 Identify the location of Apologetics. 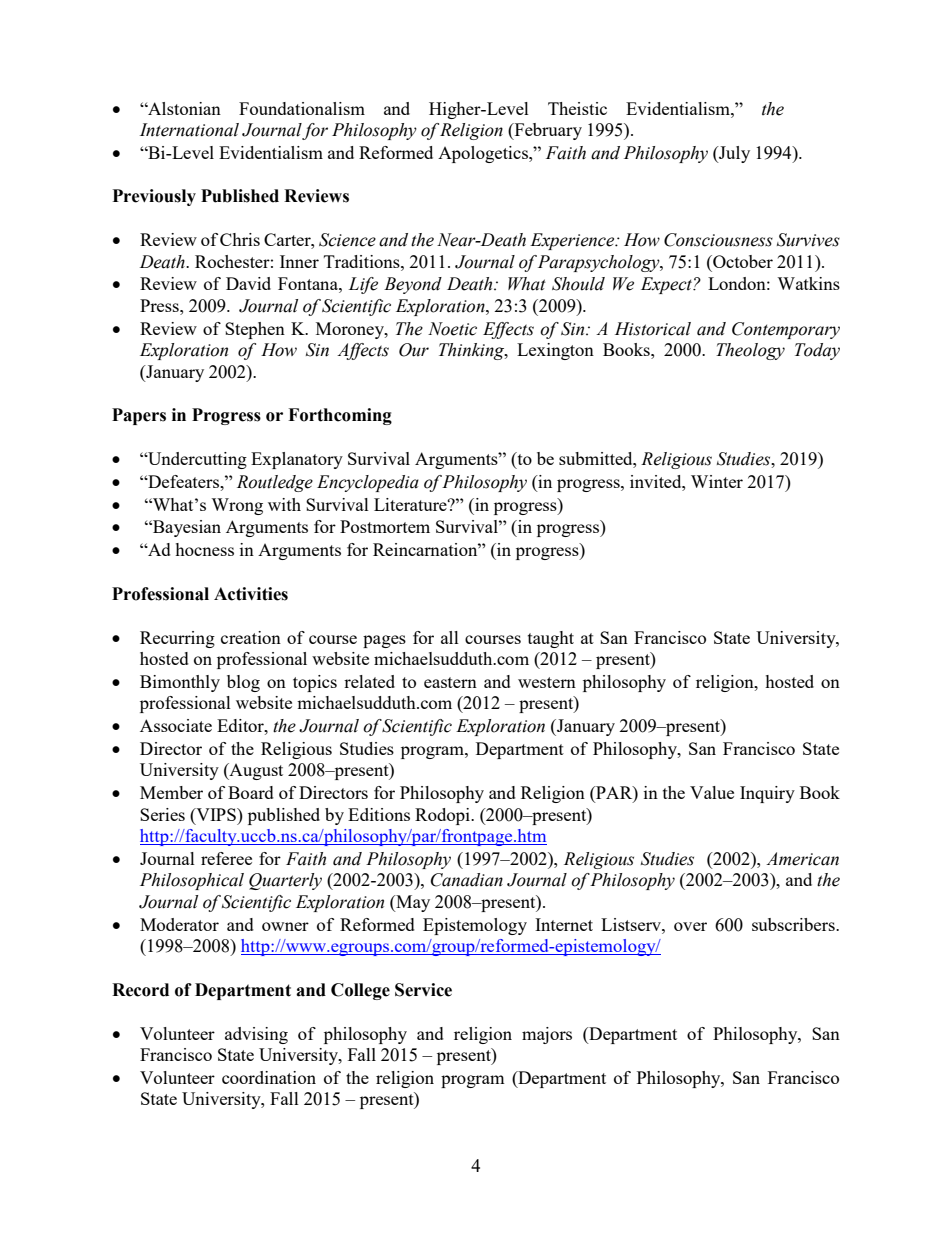
(484, 154).
